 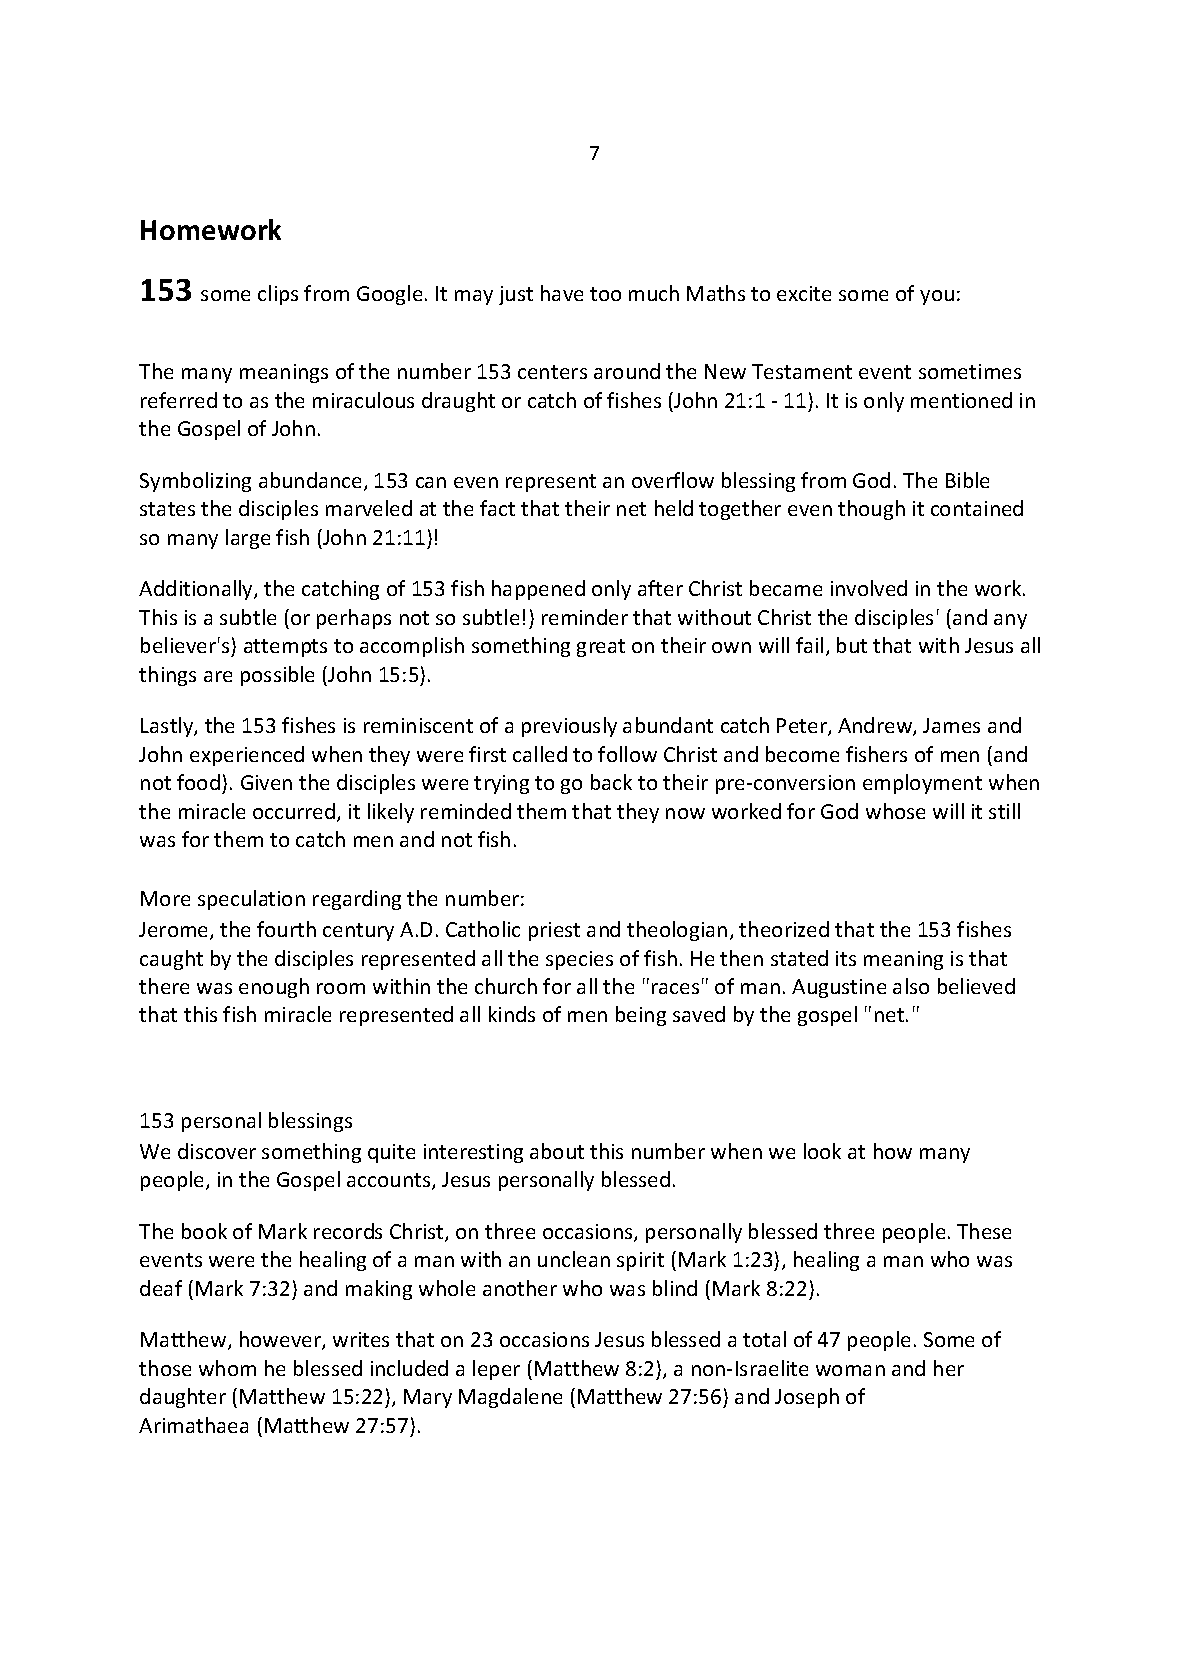 I want to click on though, so click(x=871, y=510).
